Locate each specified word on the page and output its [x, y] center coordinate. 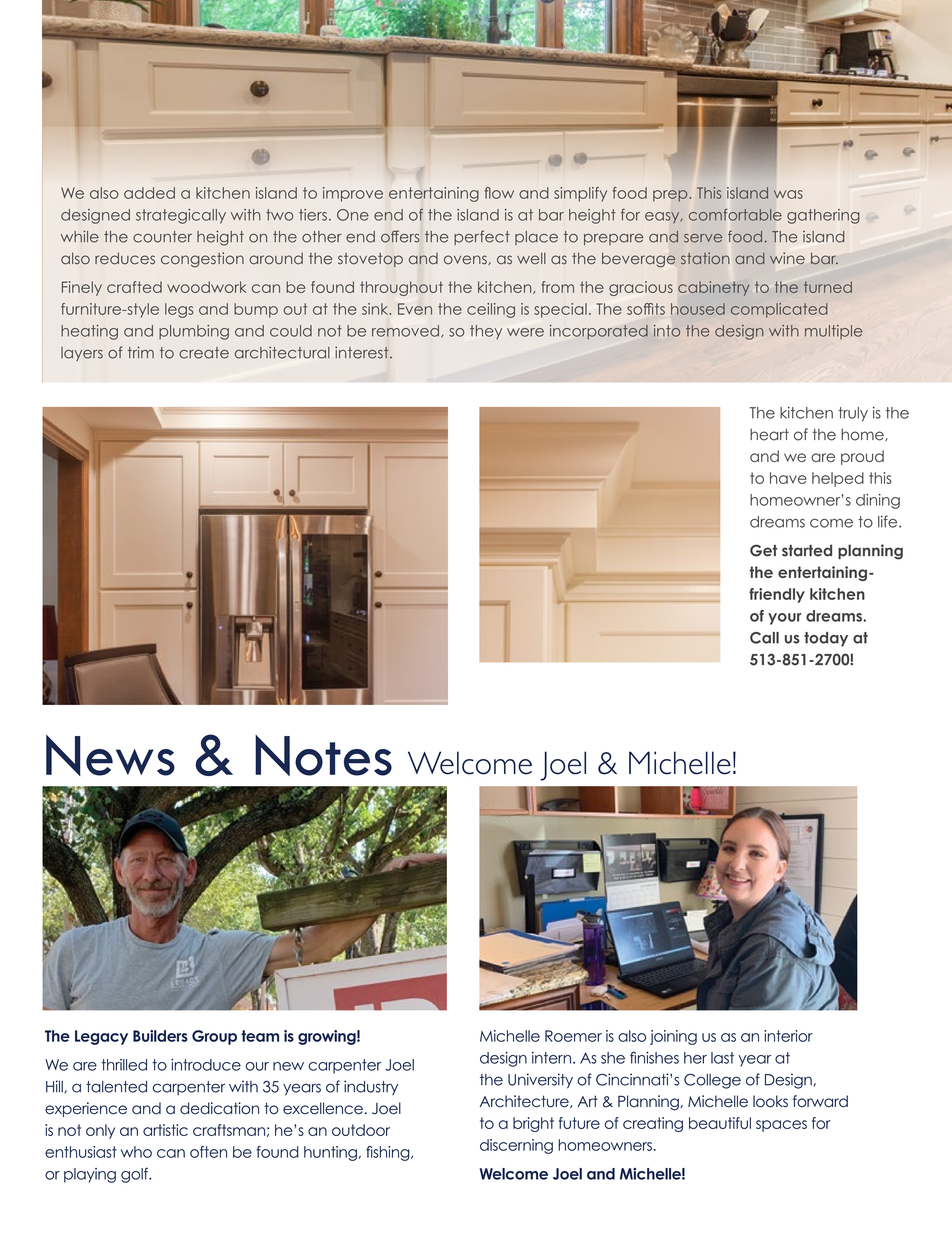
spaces [781, 1126]
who [136, 1152]
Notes [323, 755]
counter [162, 237]
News [110, 755]
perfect [482, 237]
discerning [516, 1146]
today [826, 639]
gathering [823, 216]
